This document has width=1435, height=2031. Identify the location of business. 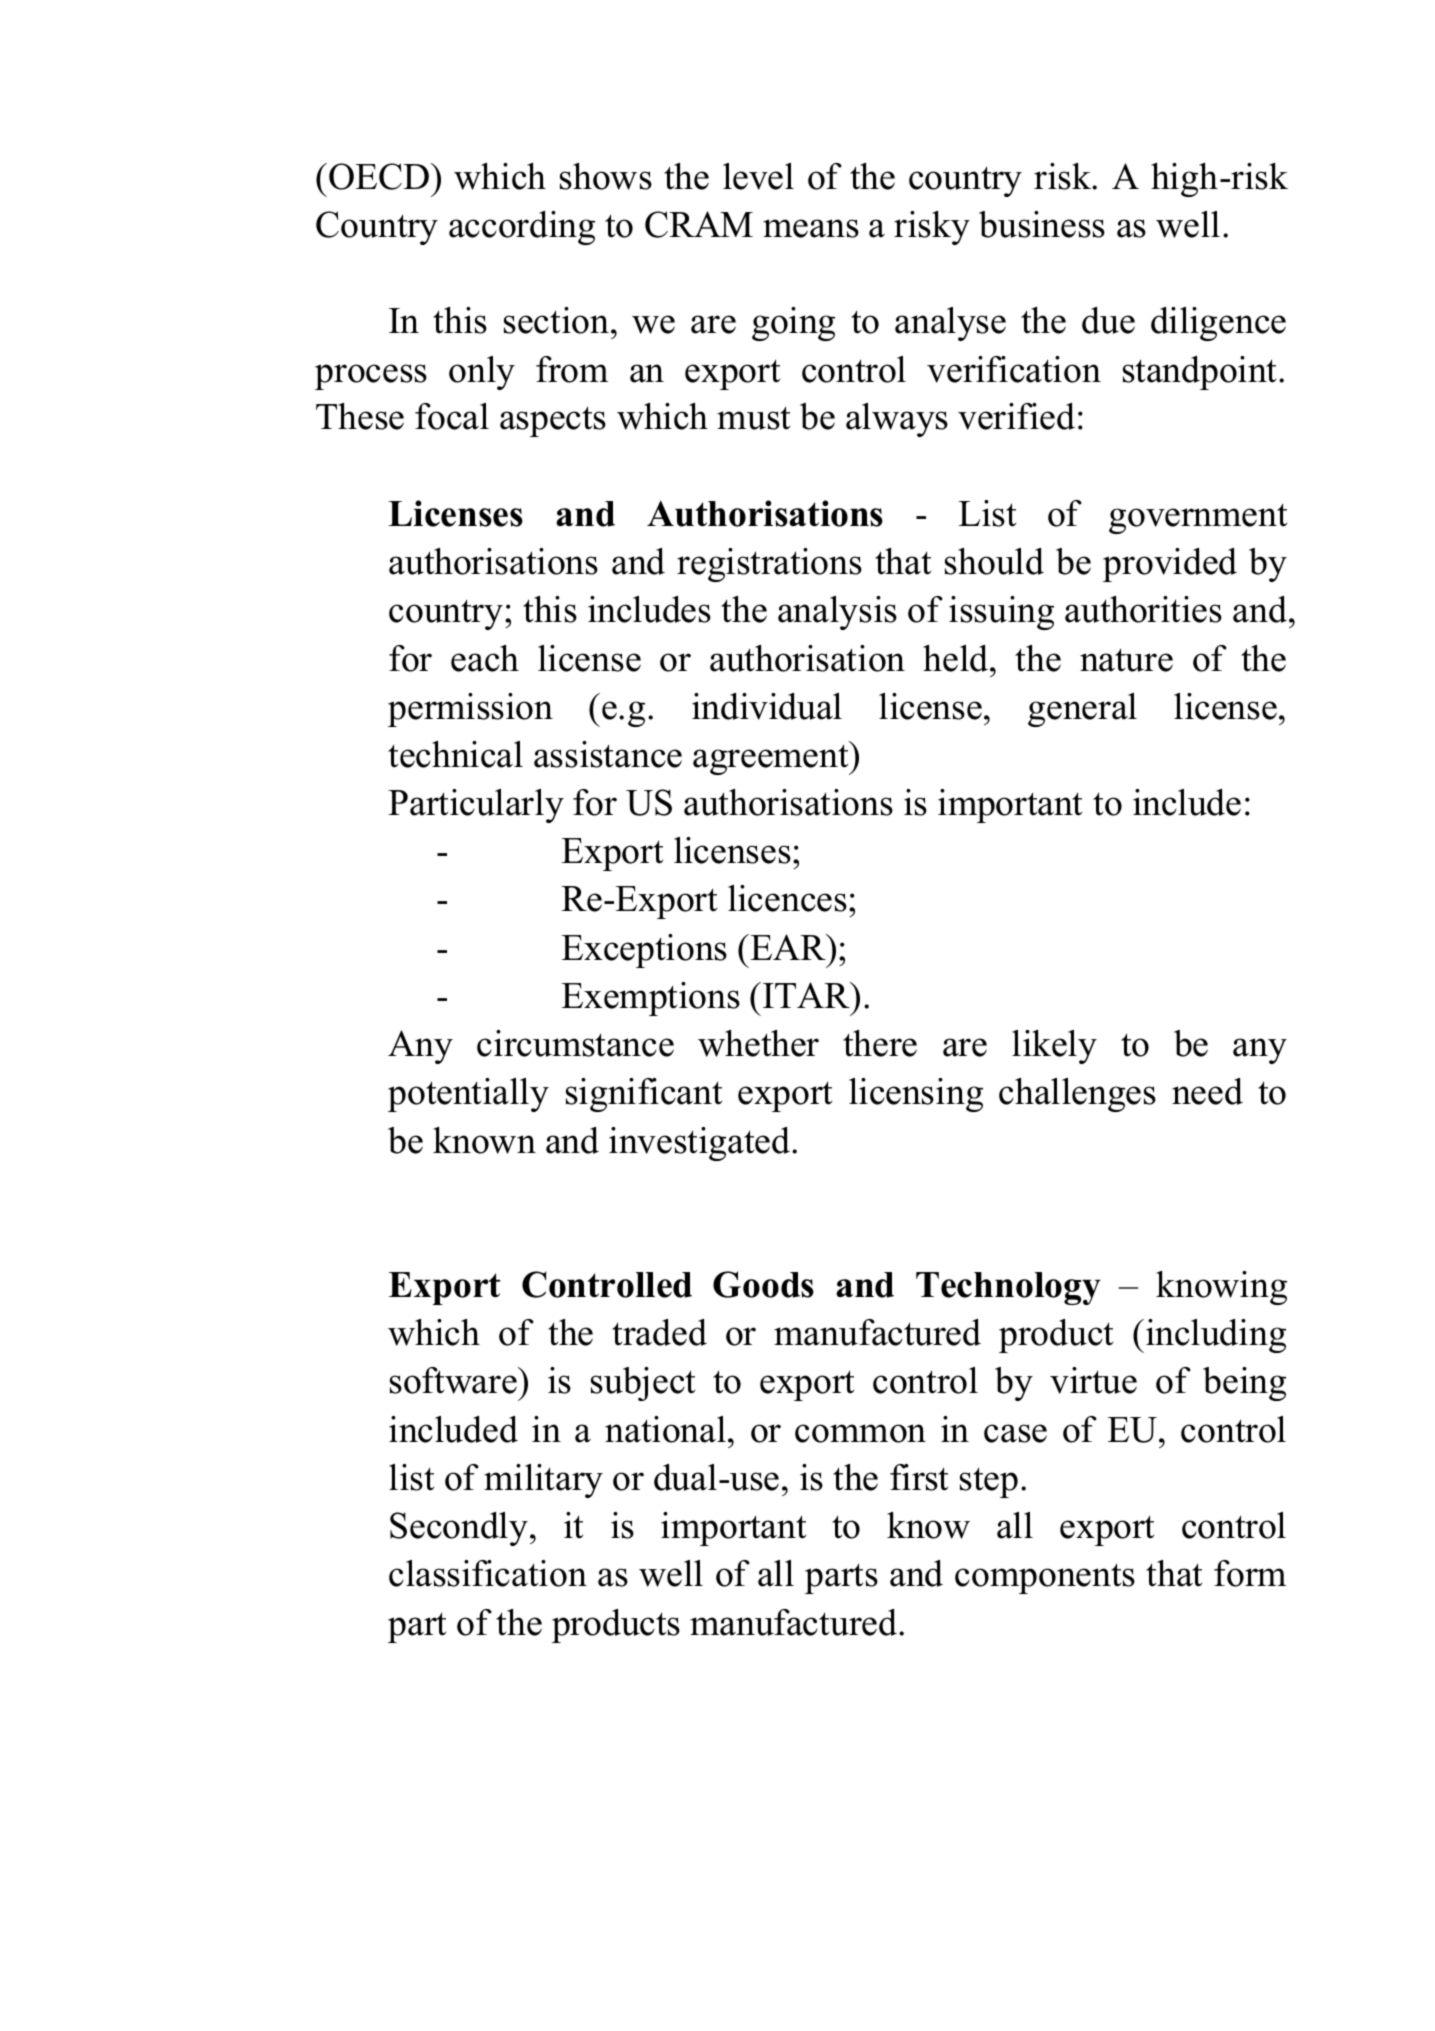
(1042, 224).
